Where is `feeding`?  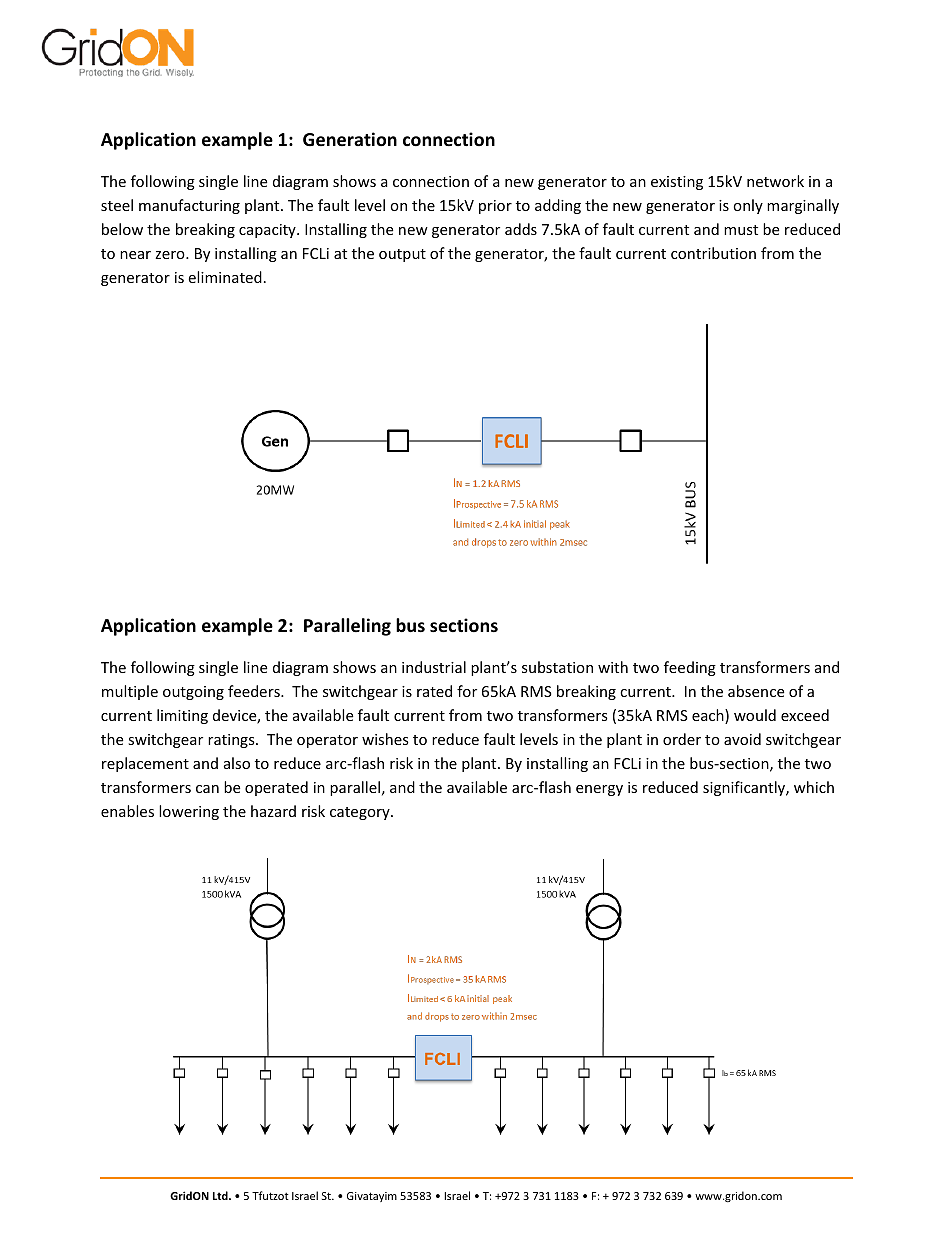 feeding is located at coordinates (690, 668).
